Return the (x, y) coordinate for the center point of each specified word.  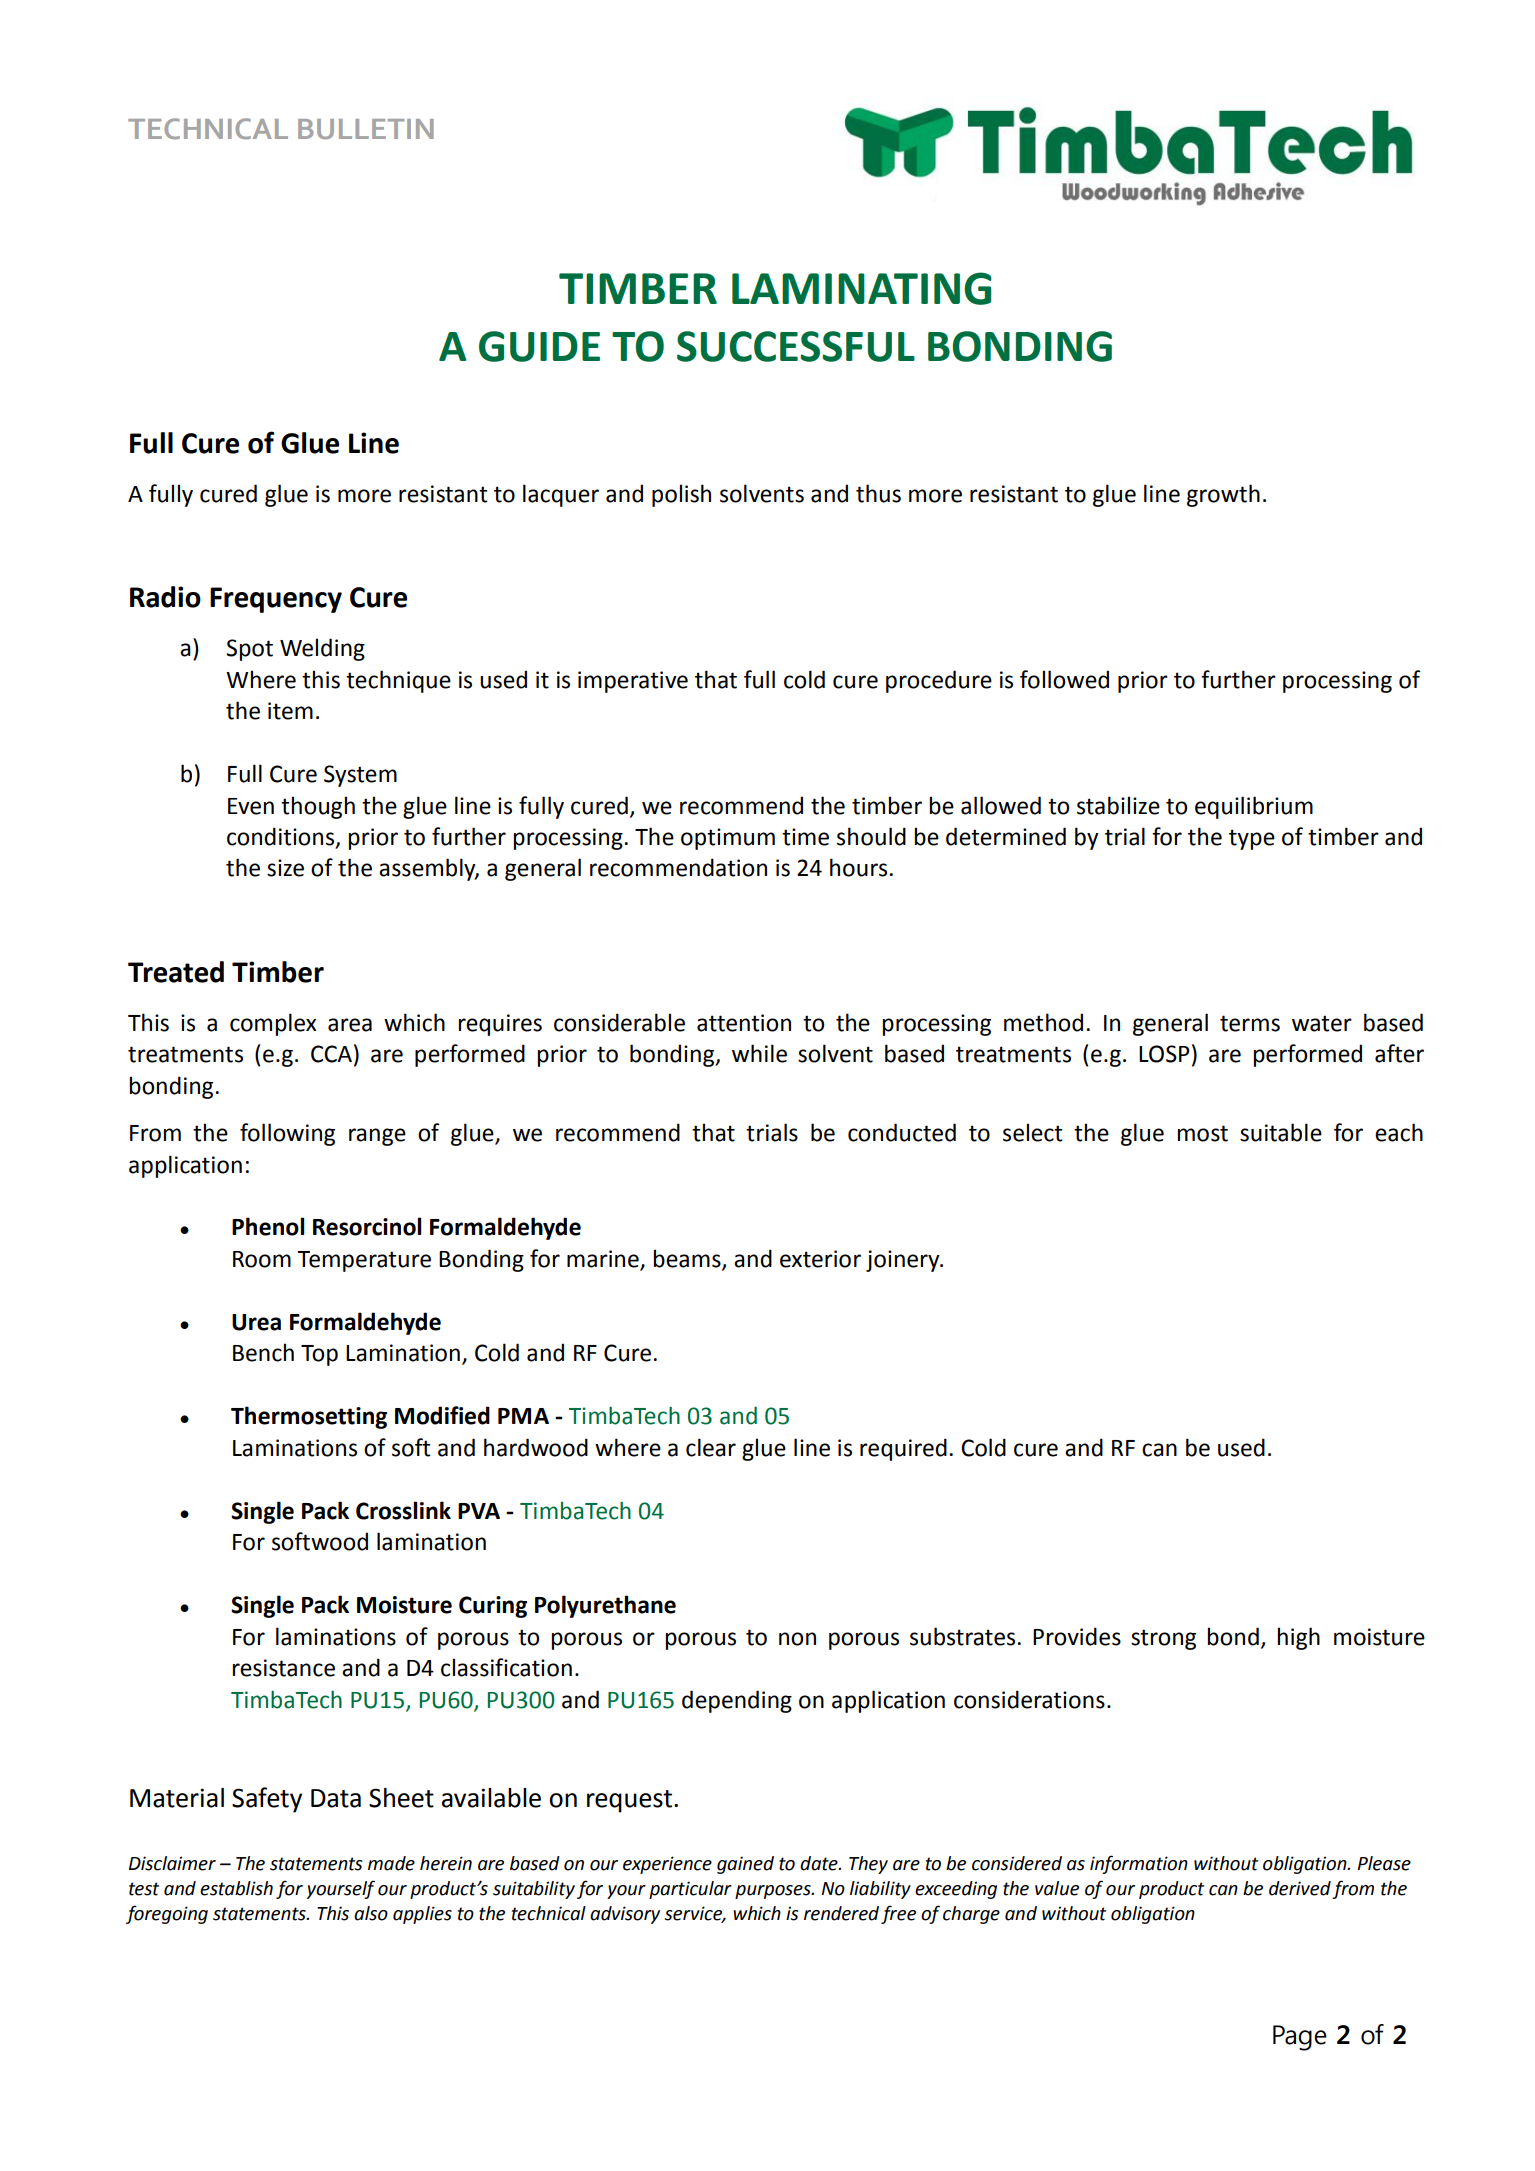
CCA (331, 1054)
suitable (1281, 1132)
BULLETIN (366, 129)
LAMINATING (862, 288)
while (759, 1053)
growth (1223, 495)
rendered (841, 1913)
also (371, 1913)
